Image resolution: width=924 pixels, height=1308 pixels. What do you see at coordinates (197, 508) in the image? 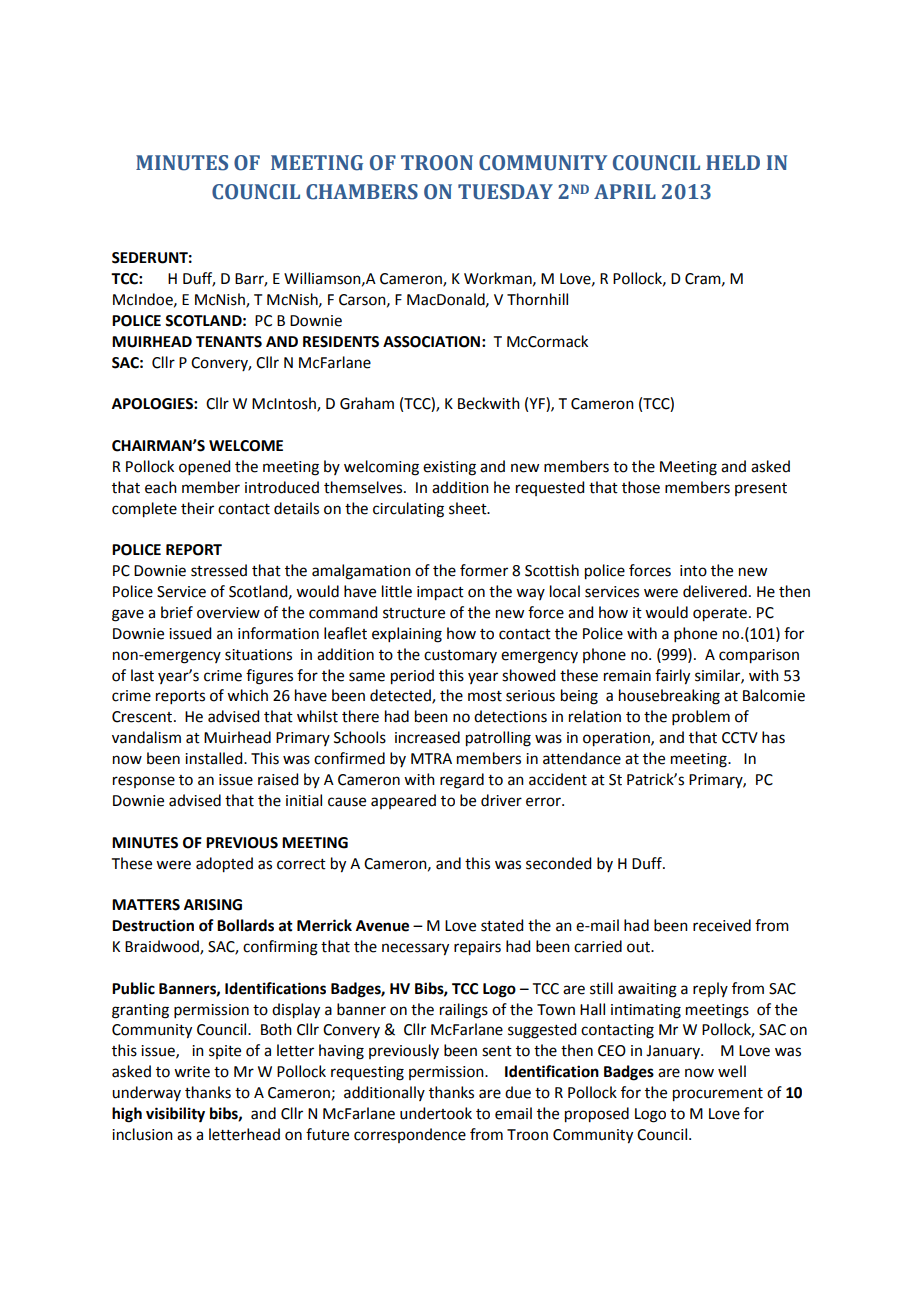
I see `their` at bounding box center [197, 508].
